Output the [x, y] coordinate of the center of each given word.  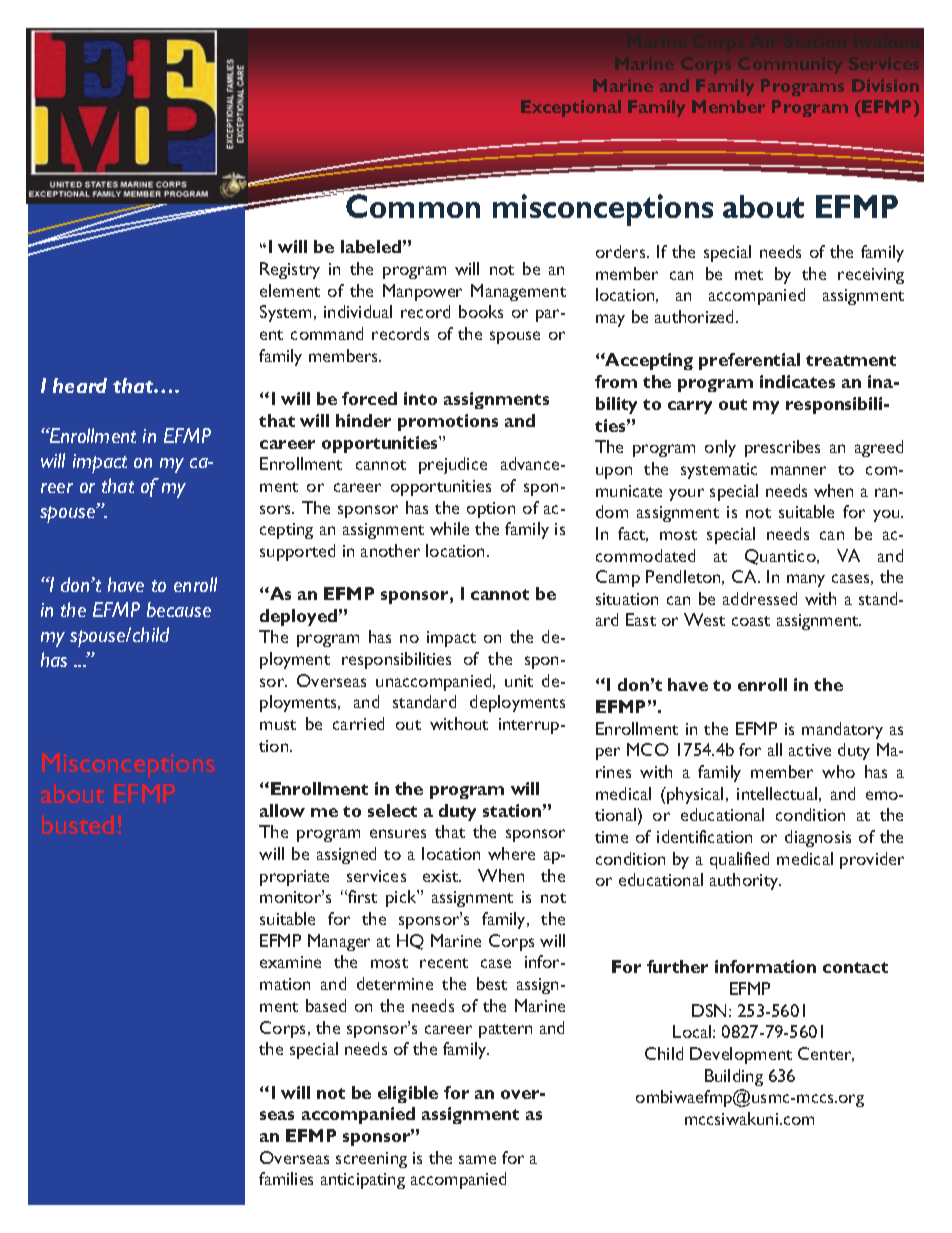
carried [358, 723]
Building [734, 1077]
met [749, 275]
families [286, 1178]
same [477, 1159]
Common [413, 206]
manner [798, 470]
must [278, 725]
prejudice [453, 465]
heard [80, 385]
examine [290, 962]
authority [745, 881]
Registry [290, 270]
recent [444, 963]
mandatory [842, 730]
